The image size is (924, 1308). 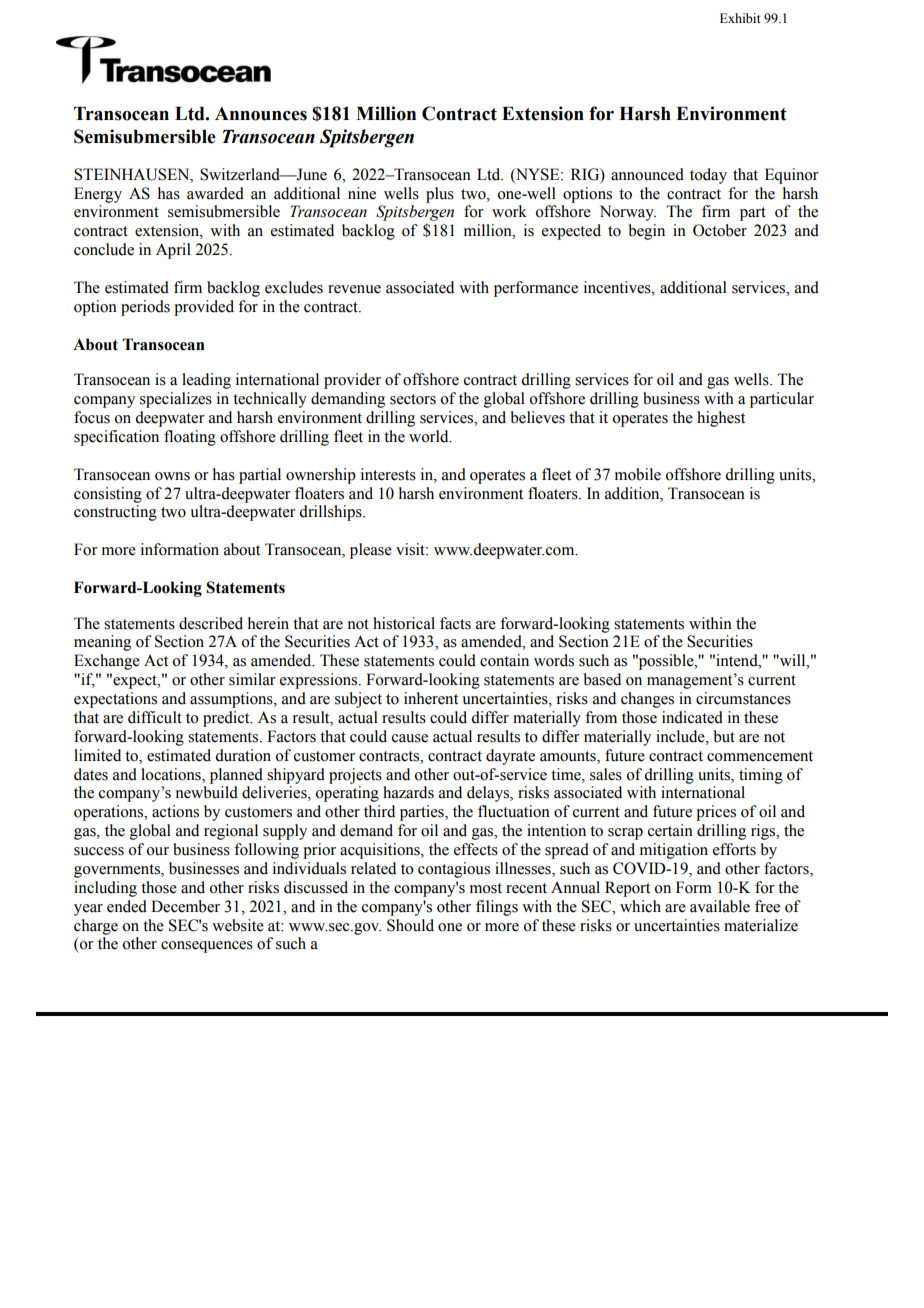 What do you see at coordinates (740, 18) in the screenshot?
I see `Exhibit` at bounding box center [740, 18].
